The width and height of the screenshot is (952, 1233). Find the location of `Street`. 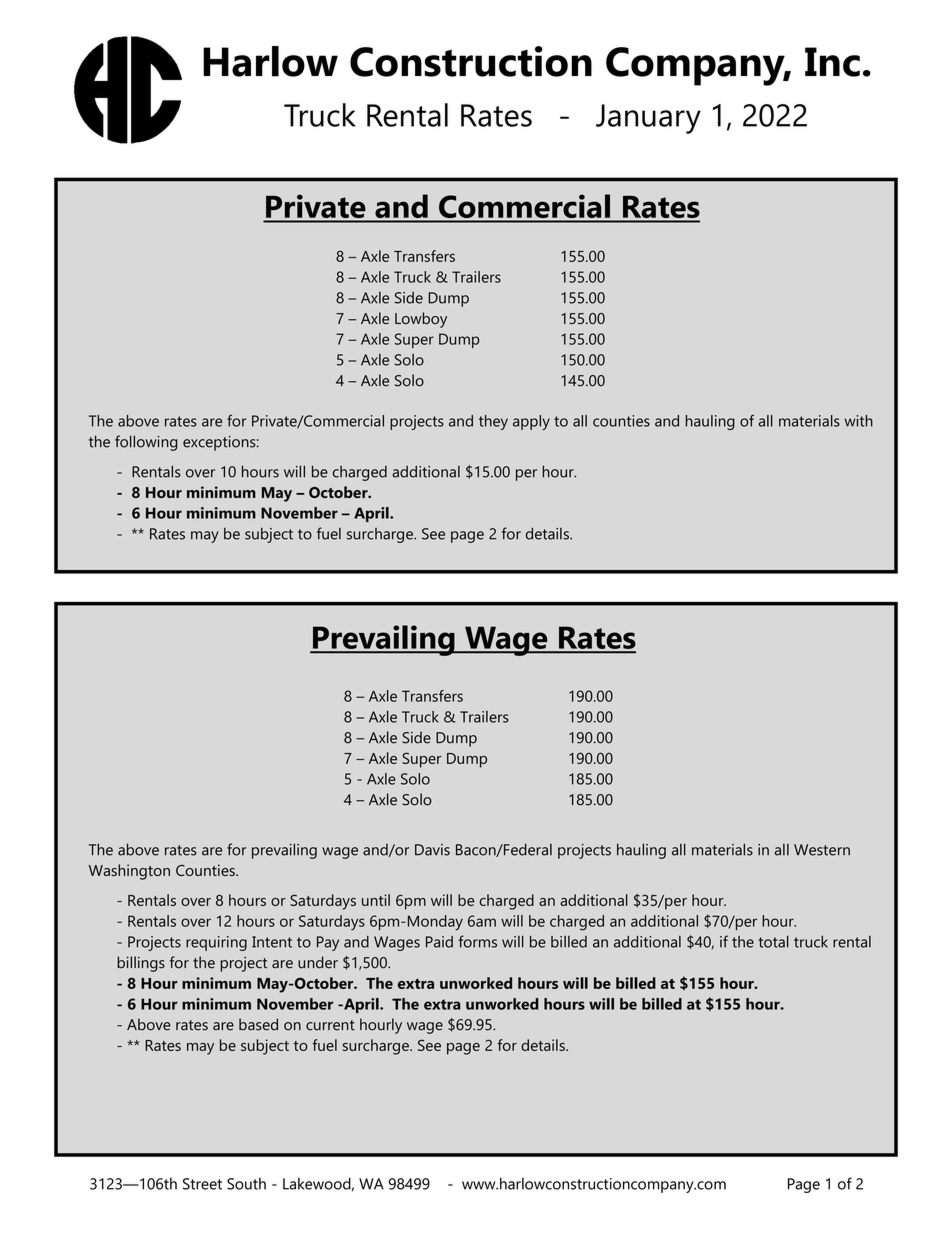

Street is located at coordinates (202, 1184).
